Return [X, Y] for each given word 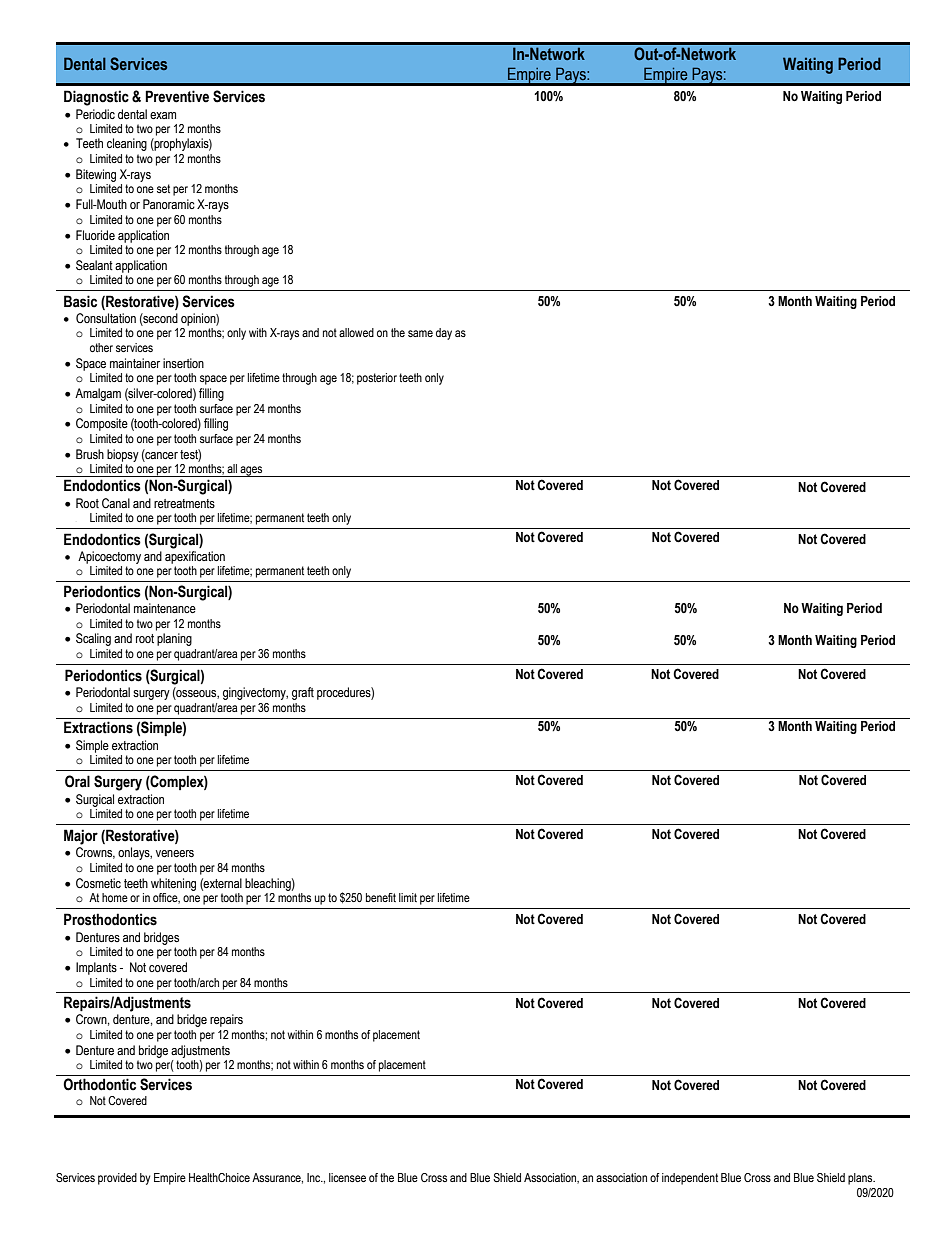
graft [303, 693]
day [444, 334]
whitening [173, 884]
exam [163, 115]
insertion [183, 363]
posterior [377, 379]
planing [174, 639]
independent [690, 1179]
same [420, 333]
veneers [175, 853]
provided [117, 1179]
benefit [381, 897]
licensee [347, 1177]
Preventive [177, 96]
